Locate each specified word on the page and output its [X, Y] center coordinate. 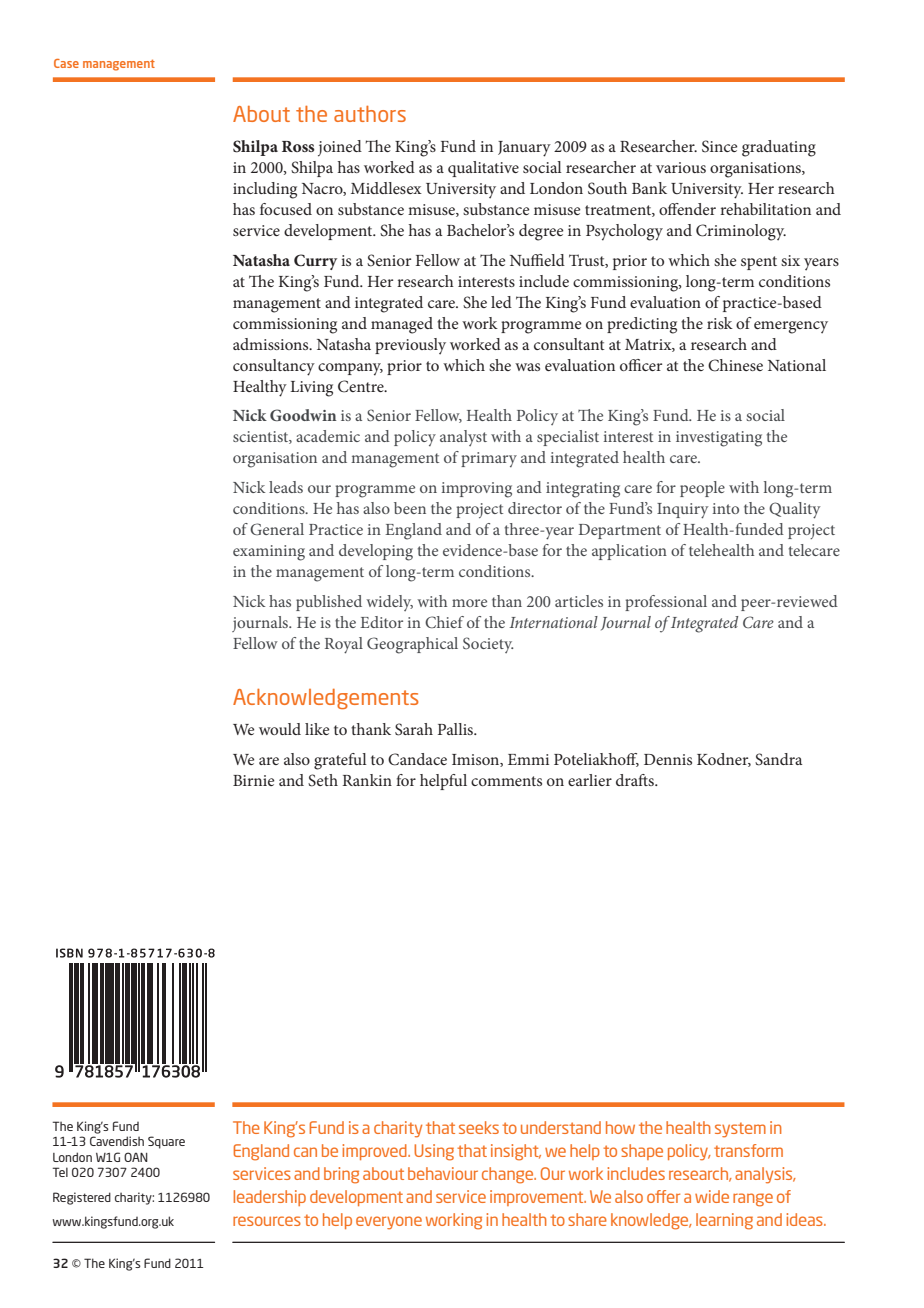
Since [720, 146]
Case [66, 63]
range [753, 1200]
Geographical [412, 645]
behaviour [443, 1173]
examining [269, 553]
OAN [136, 1157]
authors [370, 114]
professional [666, 603]
